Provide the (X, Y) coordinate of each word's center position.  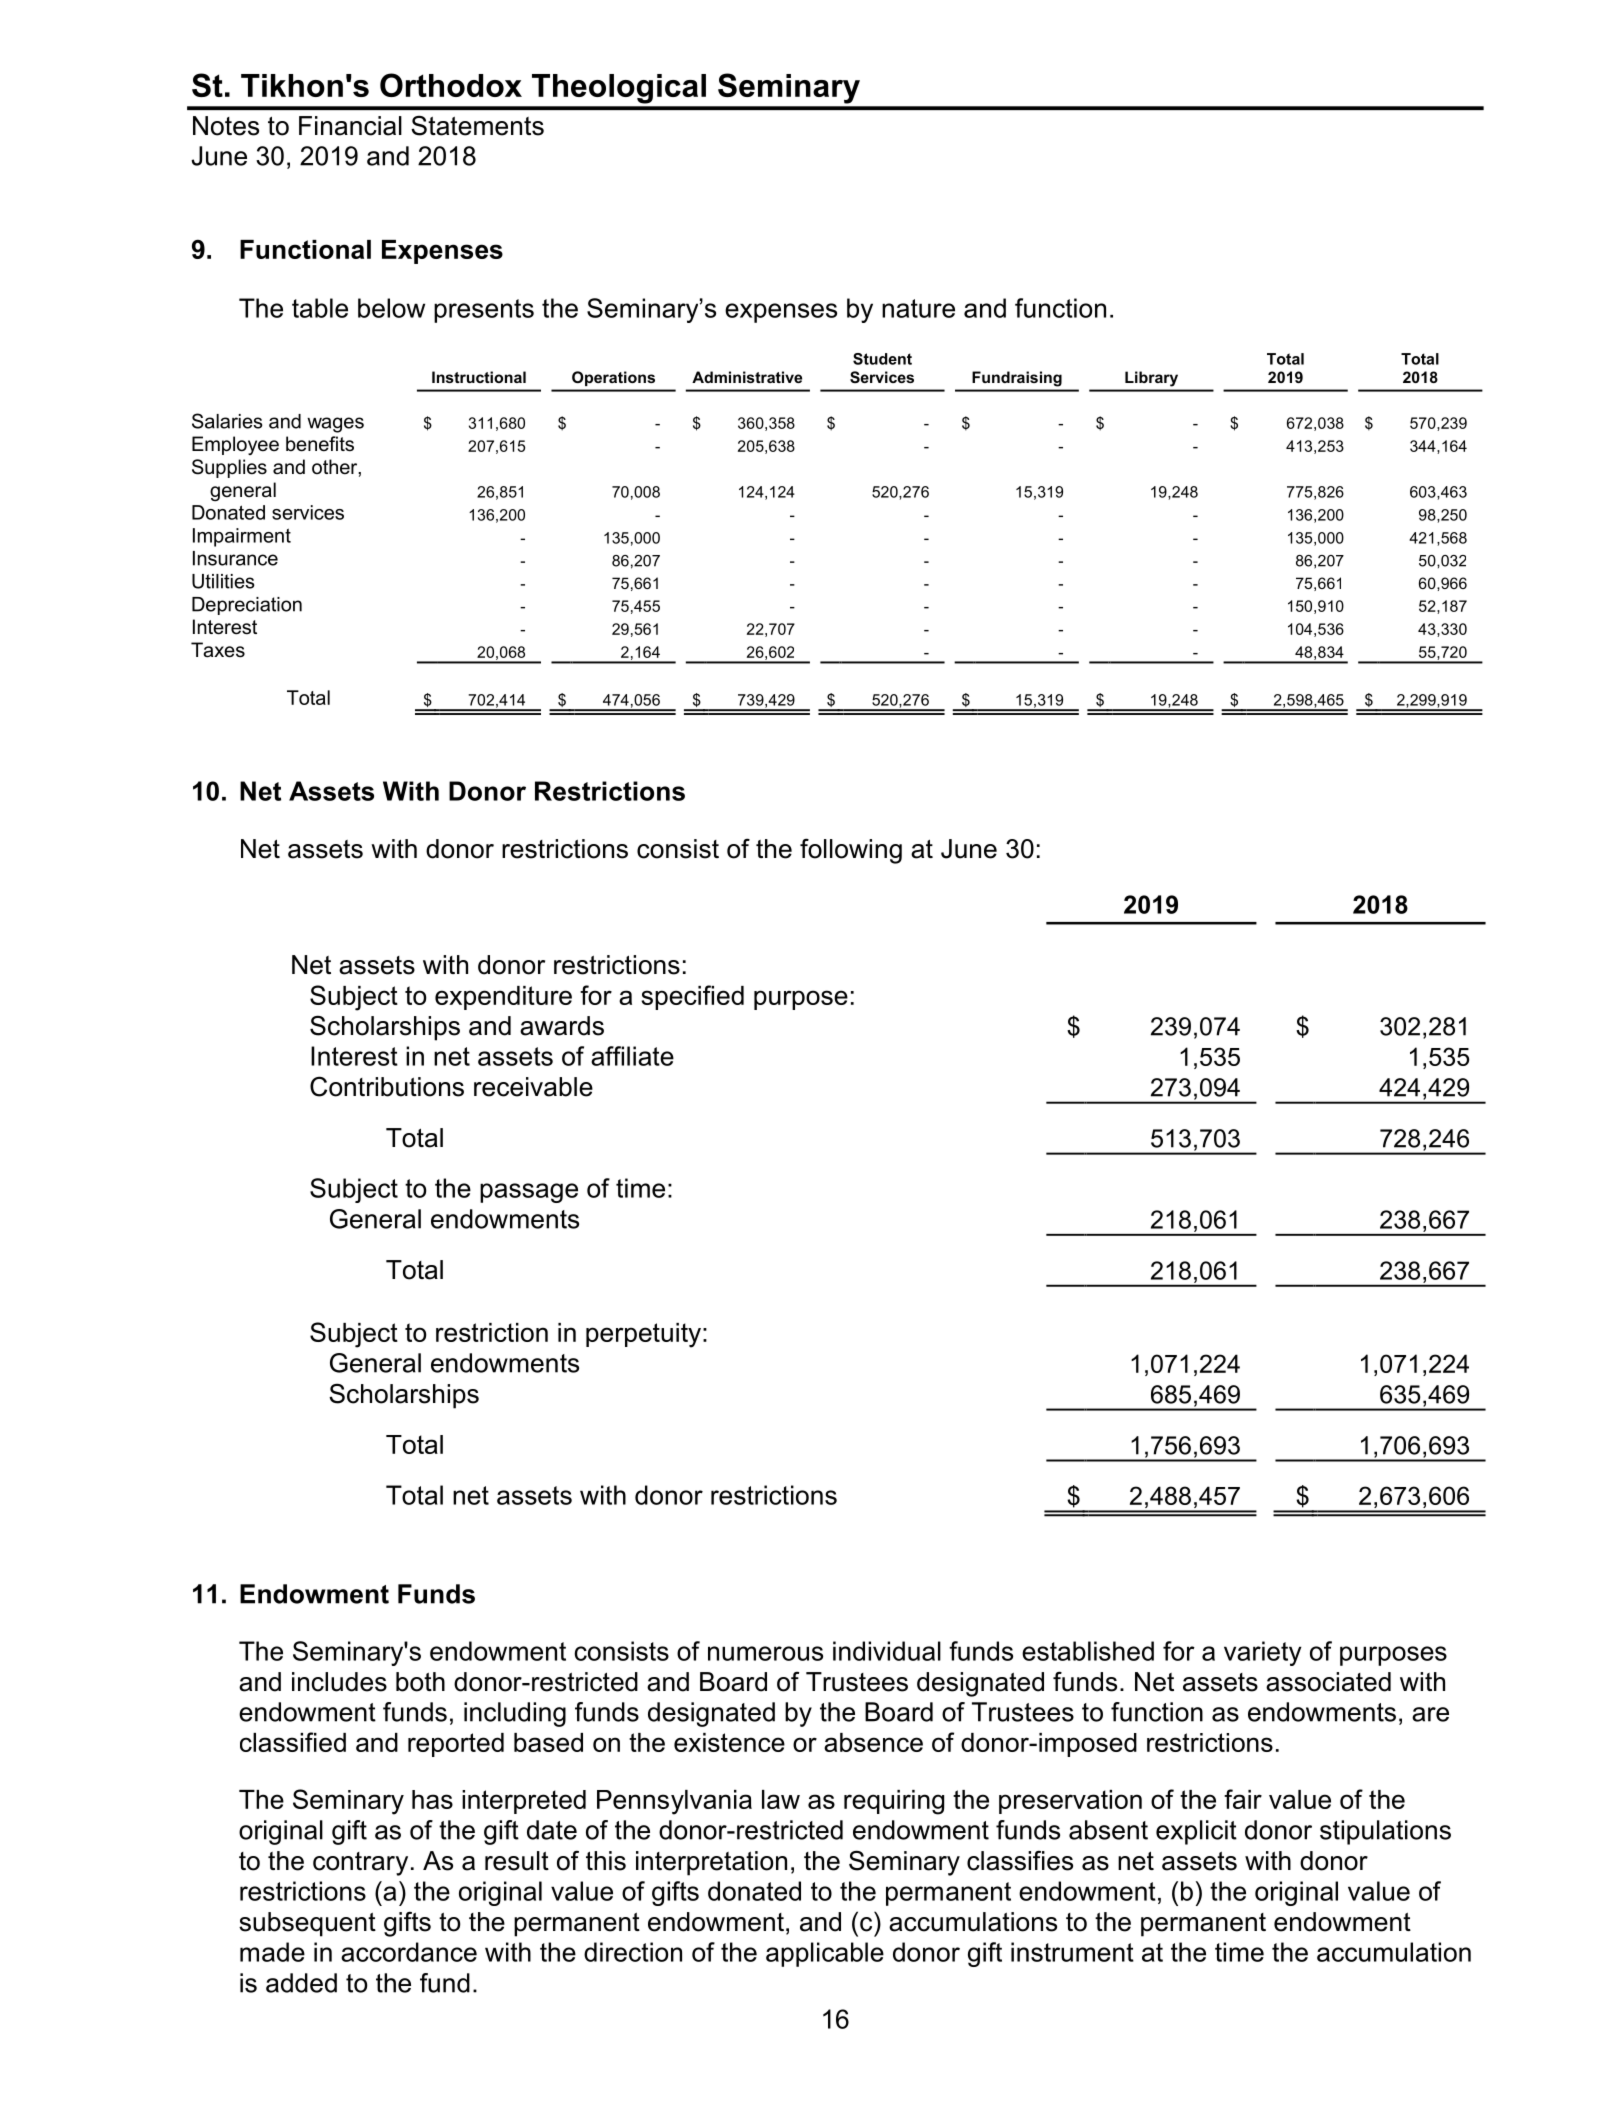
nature (918, 308)
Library (1151, 378)
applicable (825, 1954)
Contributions (387, 1086)
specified (692, 997)
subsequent (307, 1924)
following (851, 851)
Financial (350, 126)
